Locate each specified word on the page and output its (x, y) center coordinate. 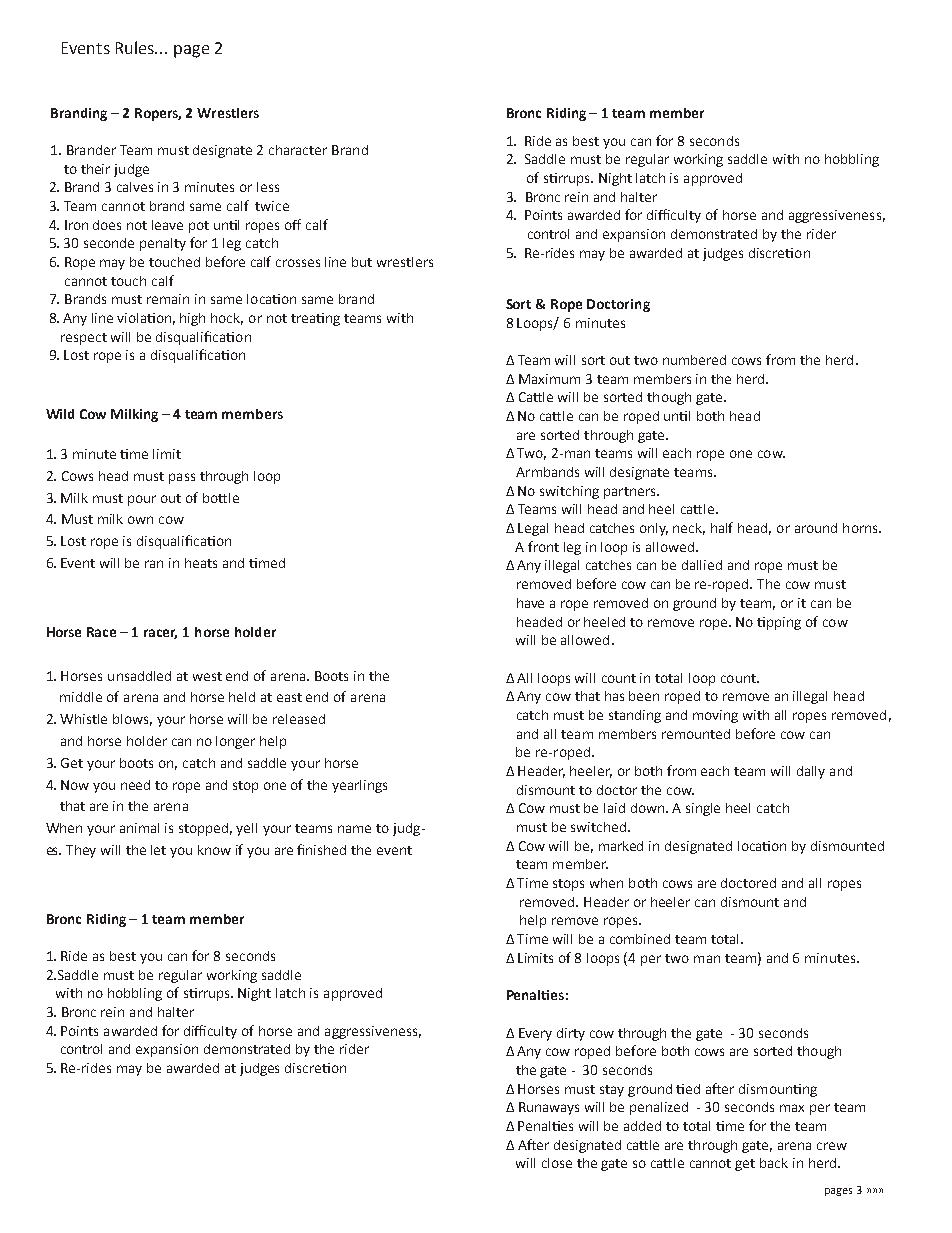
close (557, 1163)
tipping (779, 623)
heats (201, 563)
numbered (694, 360)
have (530, 603)
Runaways (549, 1108)
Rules (136, 47)
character (298, 150)
